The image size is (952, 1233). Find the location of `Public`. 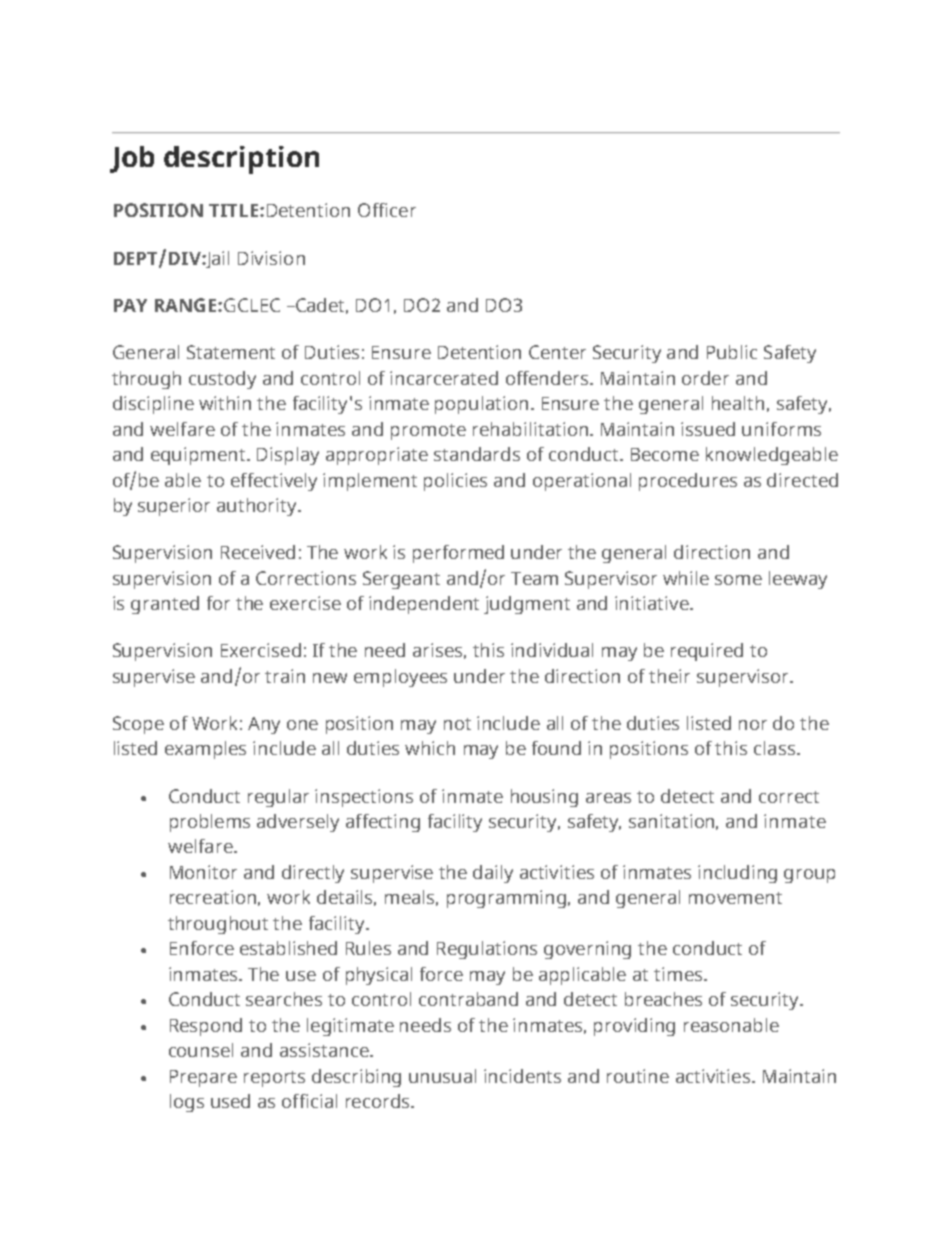

Public is located at coordinates (732, 352).
